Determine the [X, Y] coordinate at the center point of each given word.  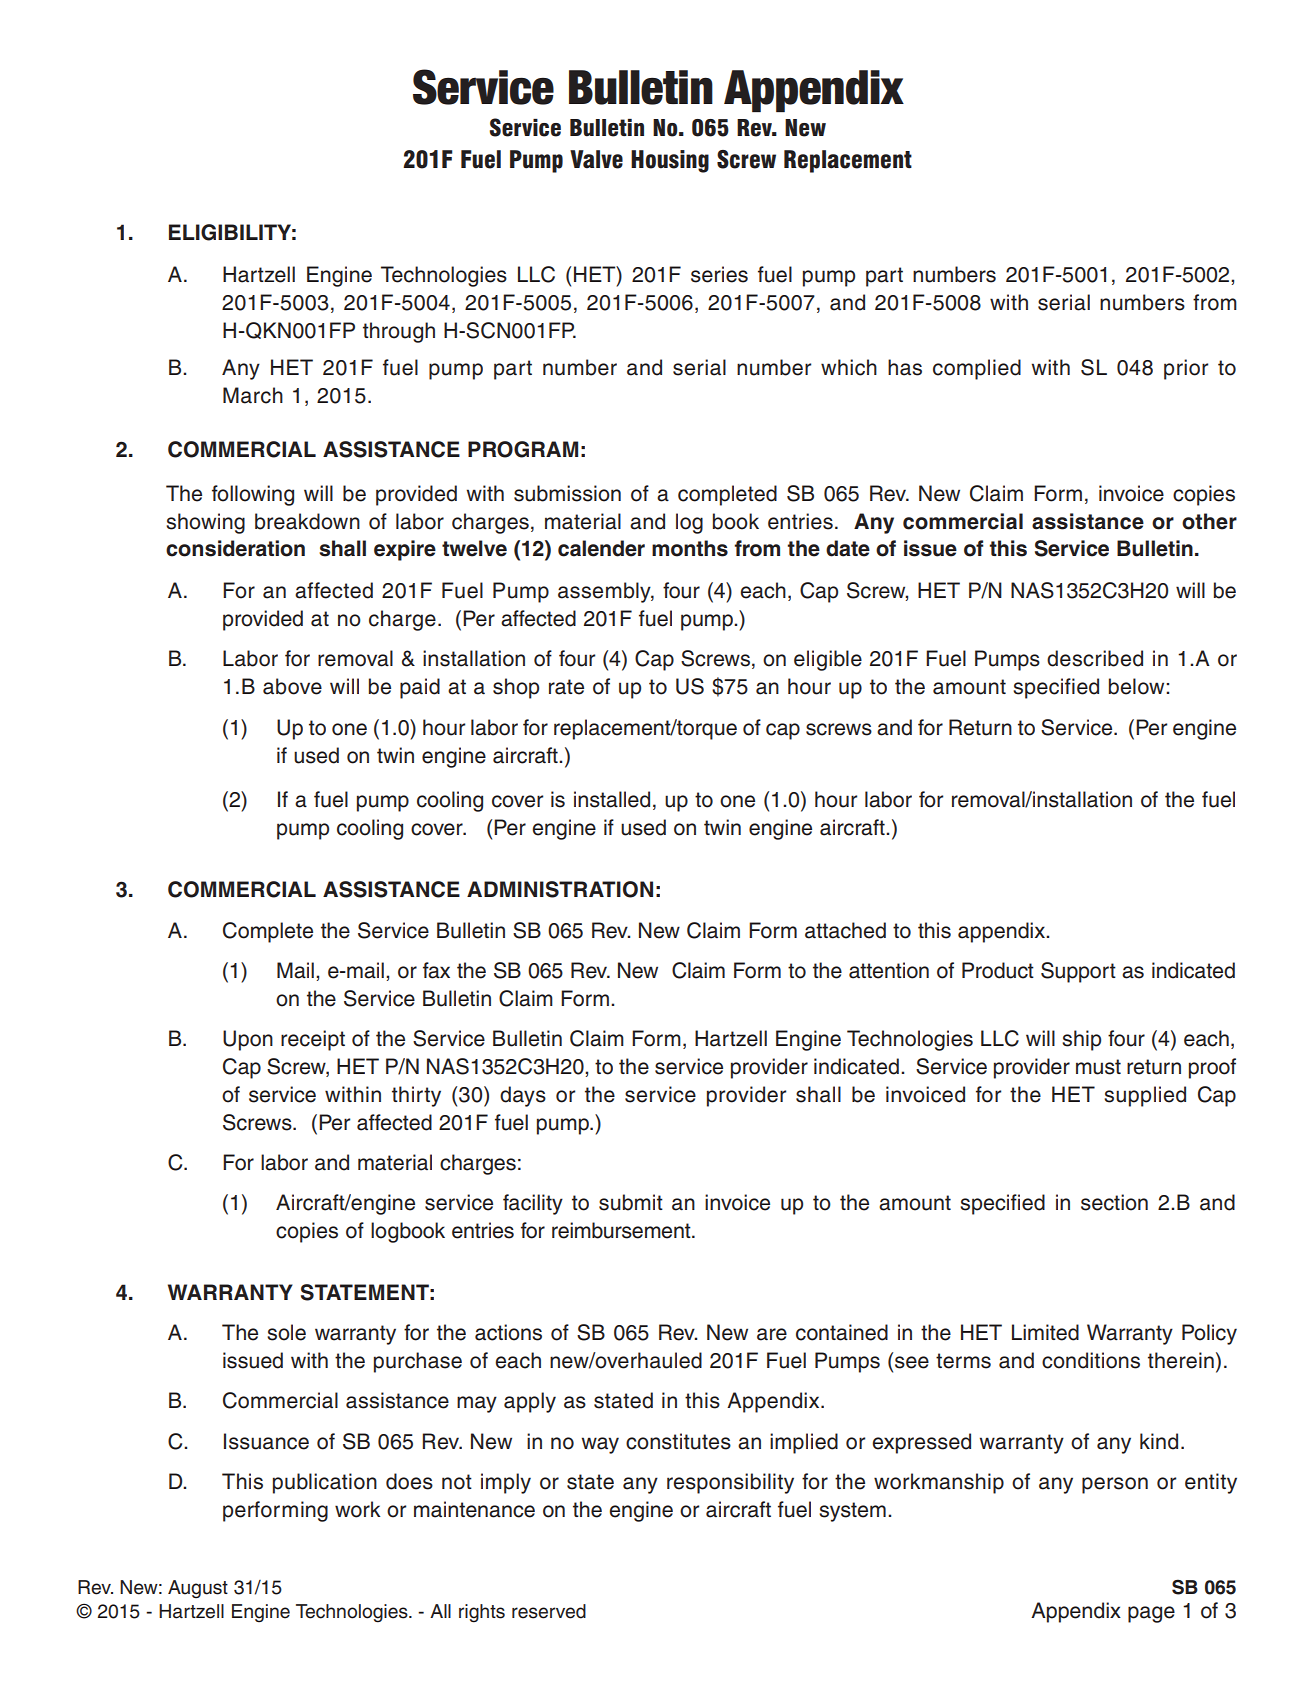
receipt [313, 1040]
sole [286, 1332]
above [292, 686]
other [1209, 521]
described [1095, 658]
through [399, 332]
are [772, 1334]
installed [612, 799]
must [1098, 1067]
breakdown [307, 521]
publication [325, 1483]
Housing [670, 161]
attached [845, 930]
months [690, 548]
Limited [1045, 1332]
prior [1186, 369]
